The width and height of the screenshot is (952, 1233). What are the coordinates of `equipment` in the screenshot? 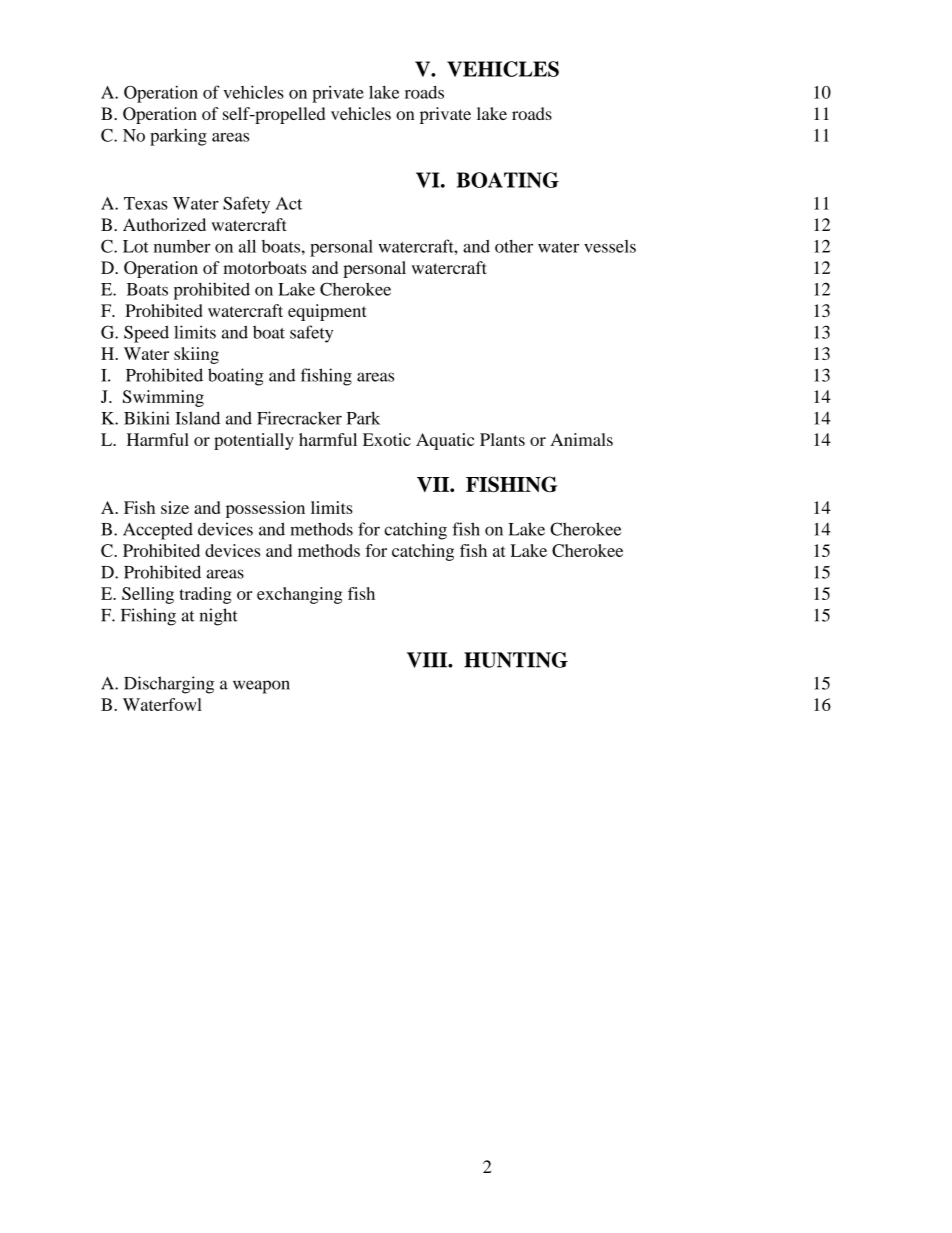 It's located at (327, 312).
